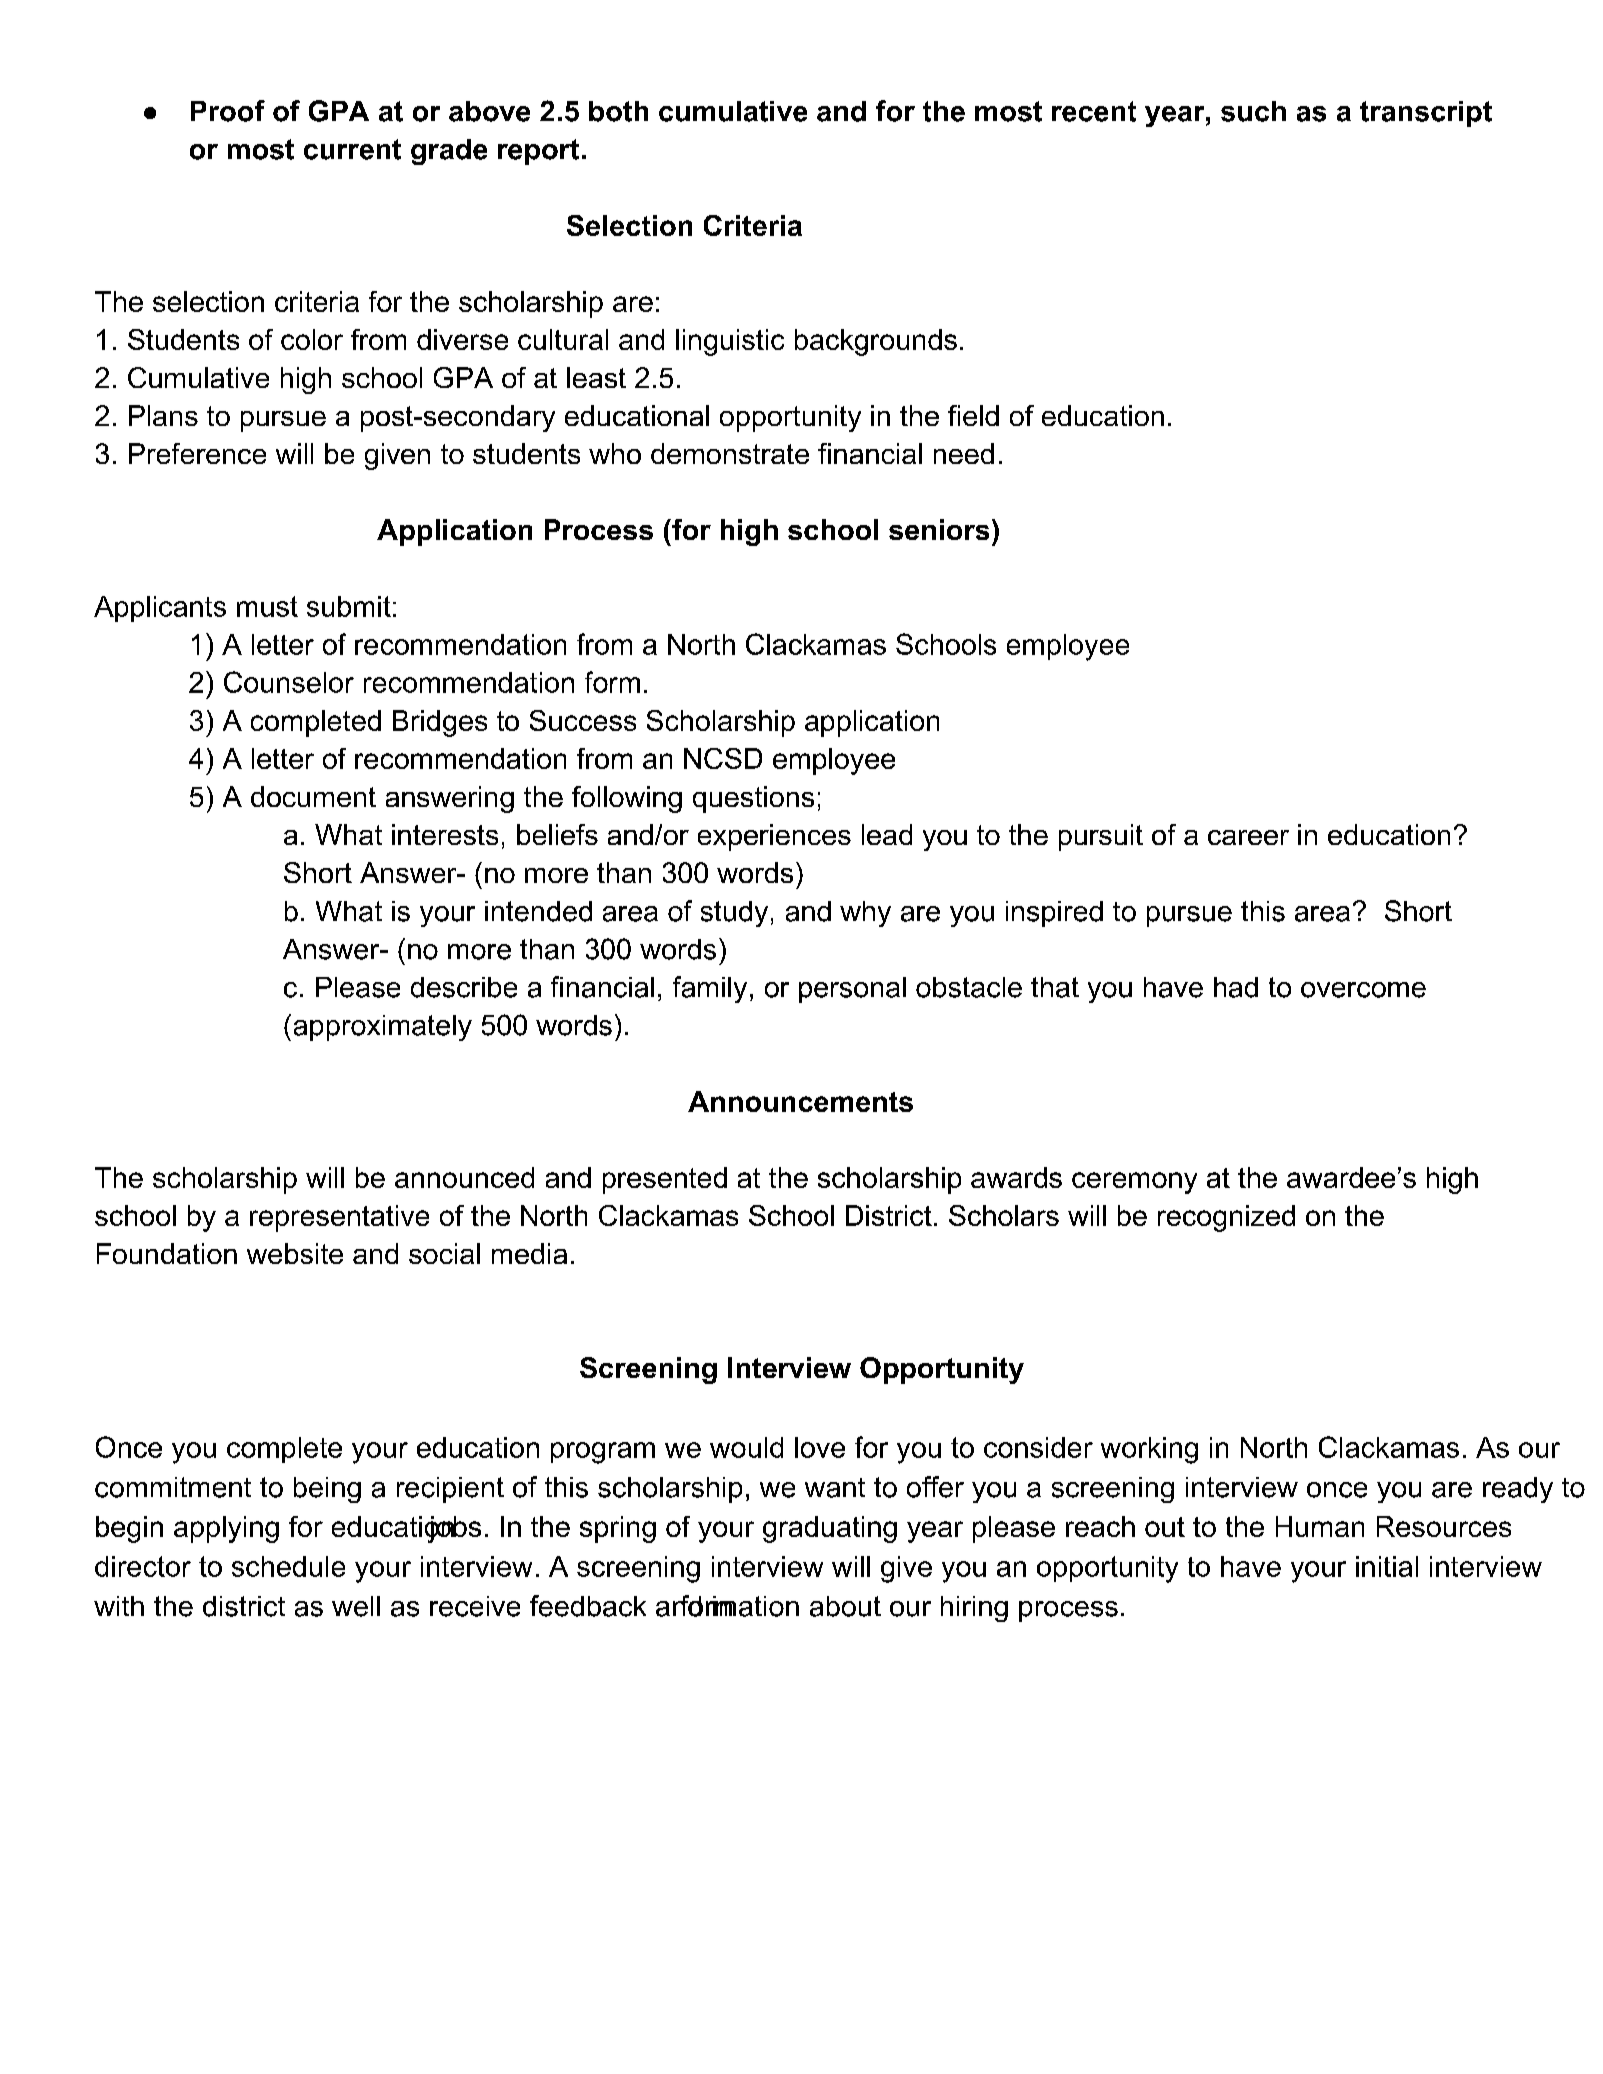  Describe the element at coordinates (1226, 1218) in the page. I see `recognized` at that location.
